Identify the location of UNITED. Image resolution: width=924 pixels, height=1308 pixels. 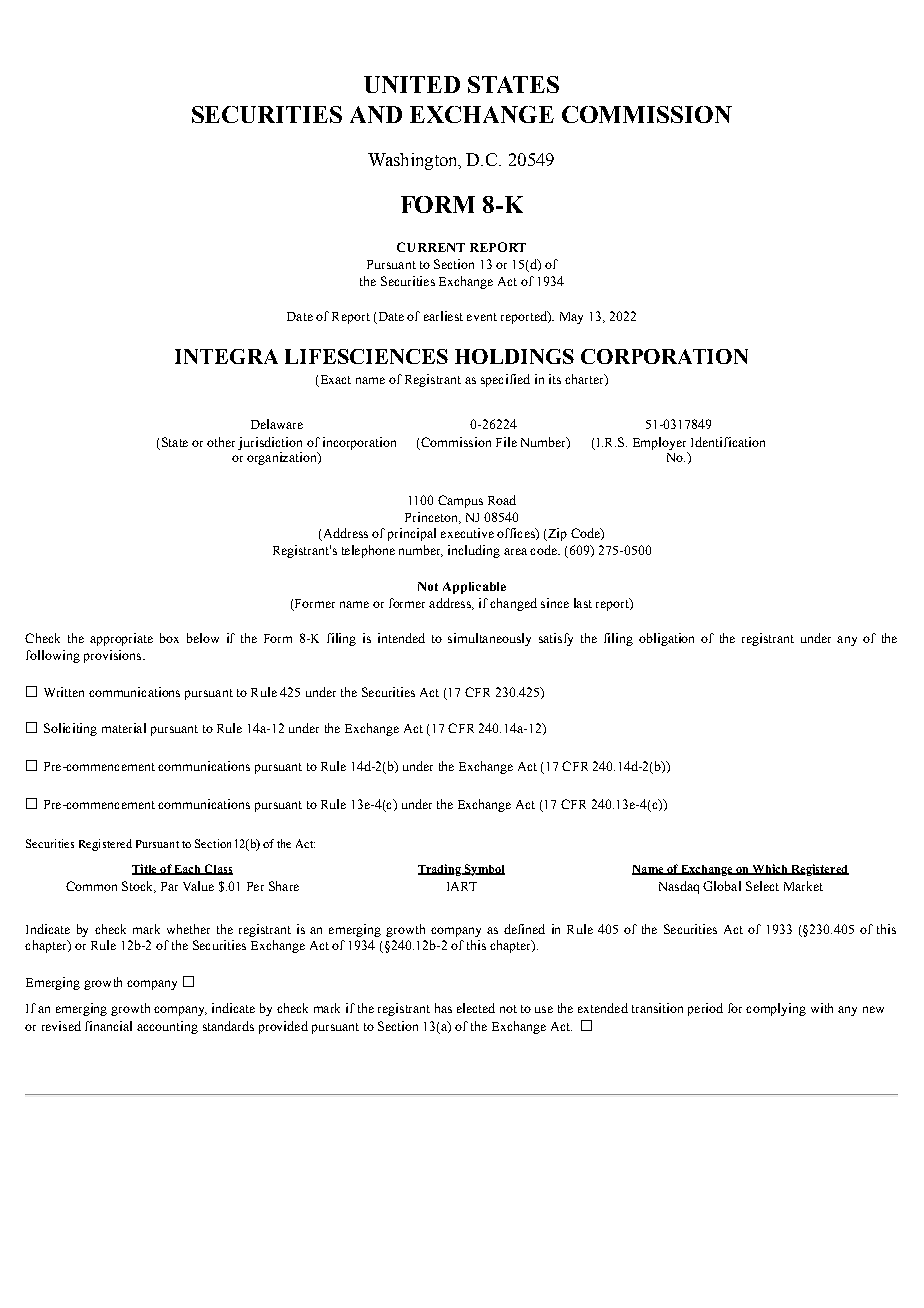
(412, 84).
